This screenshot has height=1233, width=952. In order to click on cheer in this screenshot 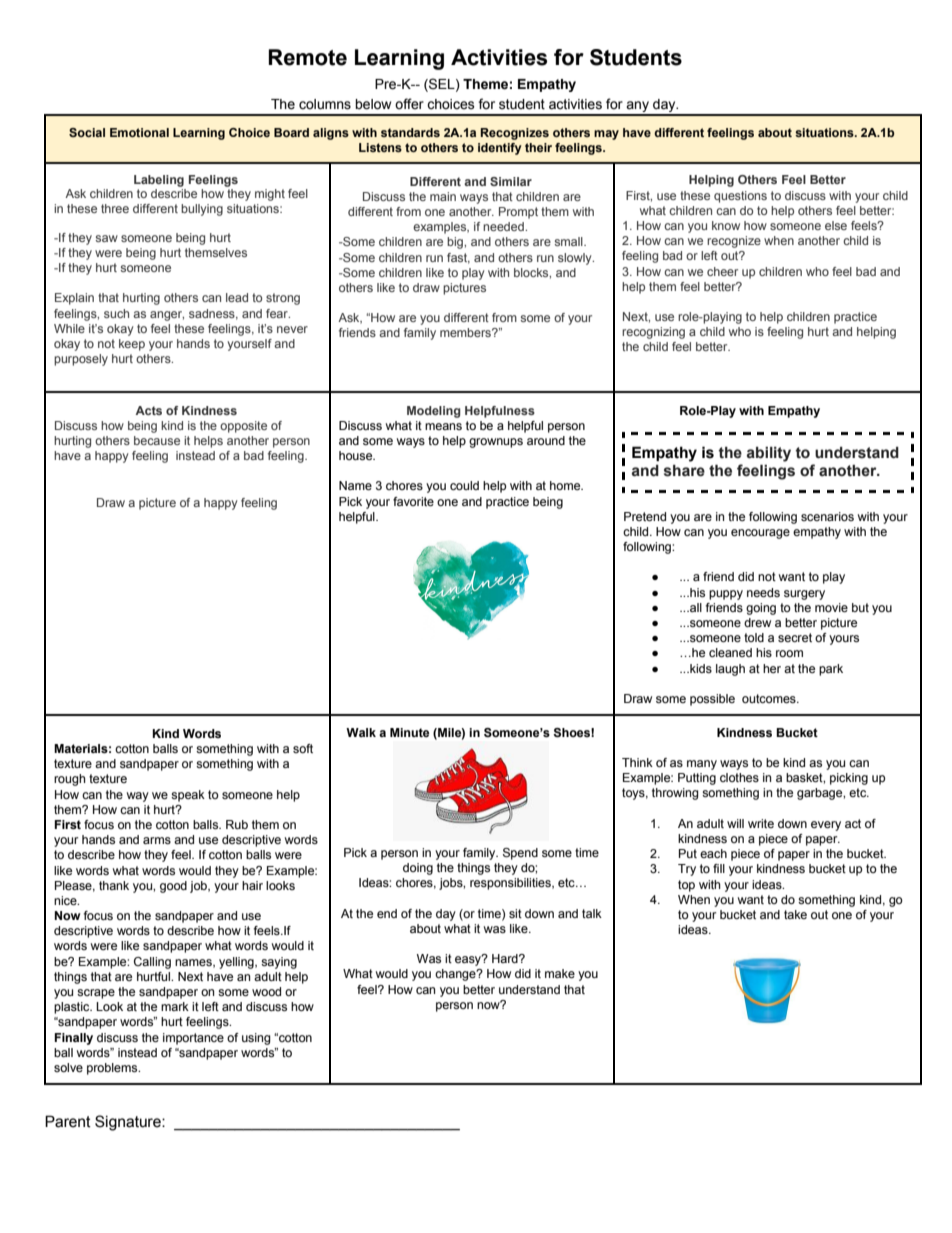, I will do `click(722, 271)`.
